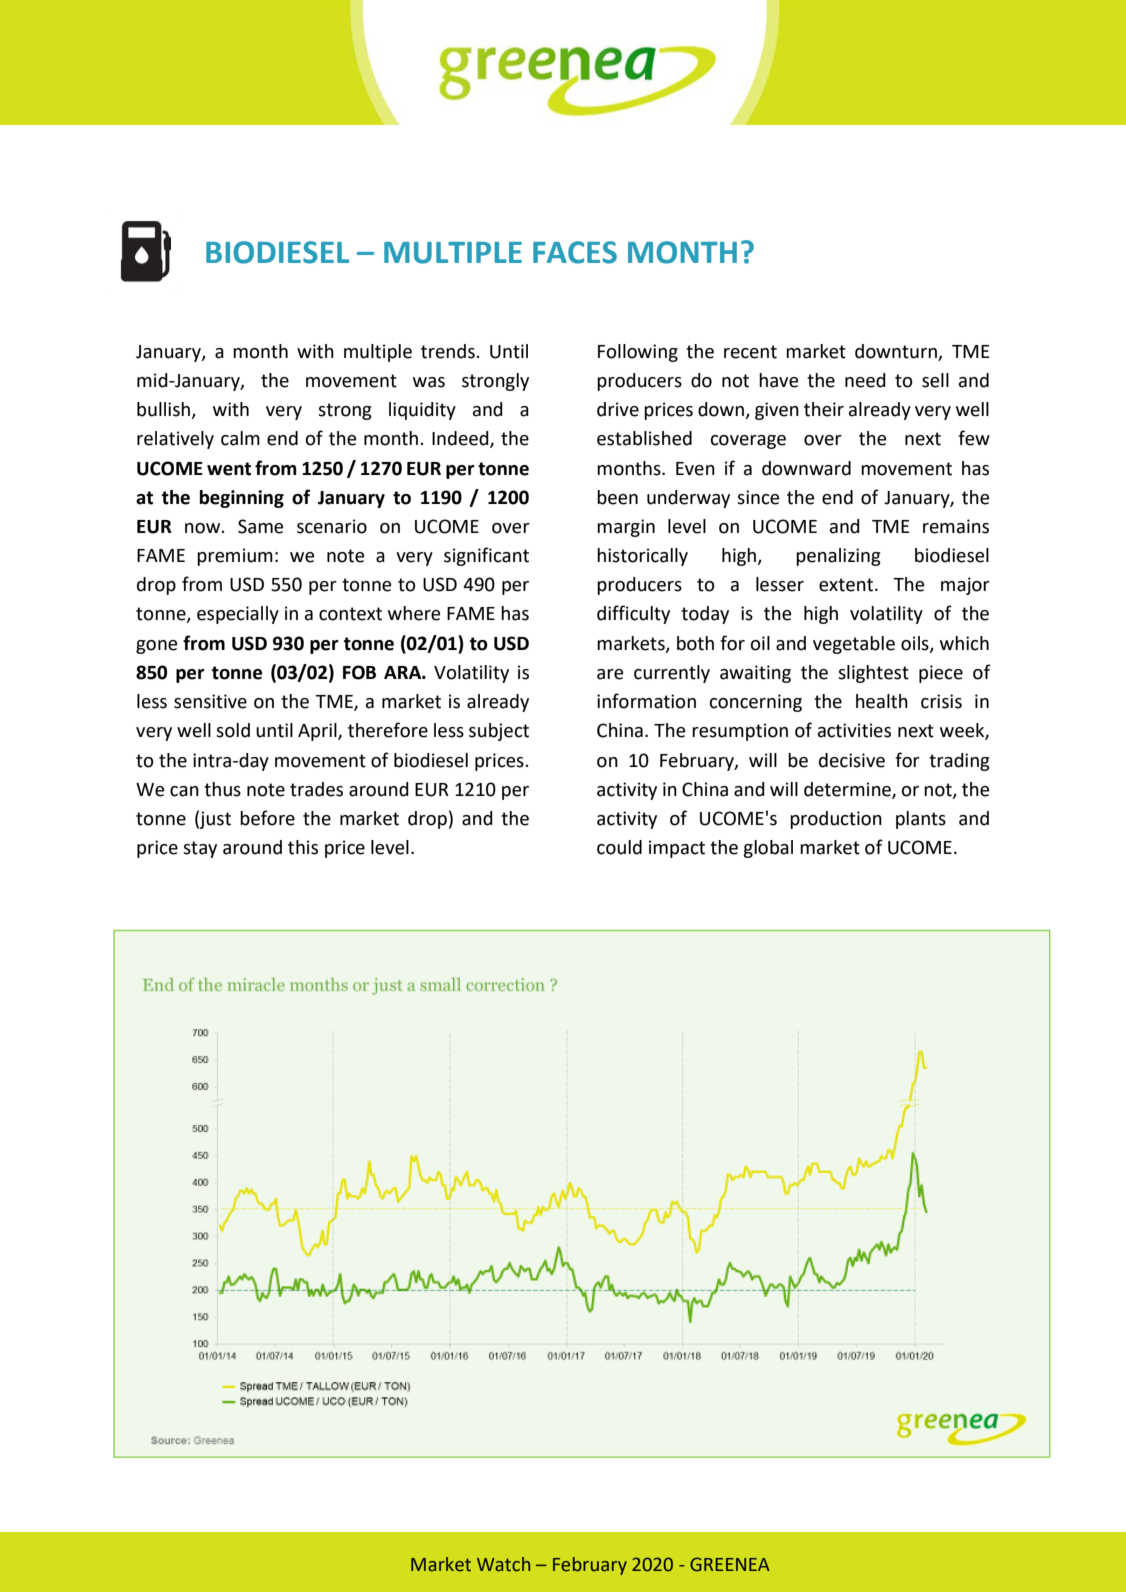 The height and width of the screenshot is (1592, 1126). What do you see at coordinates (838, 557) in the screenshot?
I see `penalizing` at bounding box center [838, 557].
